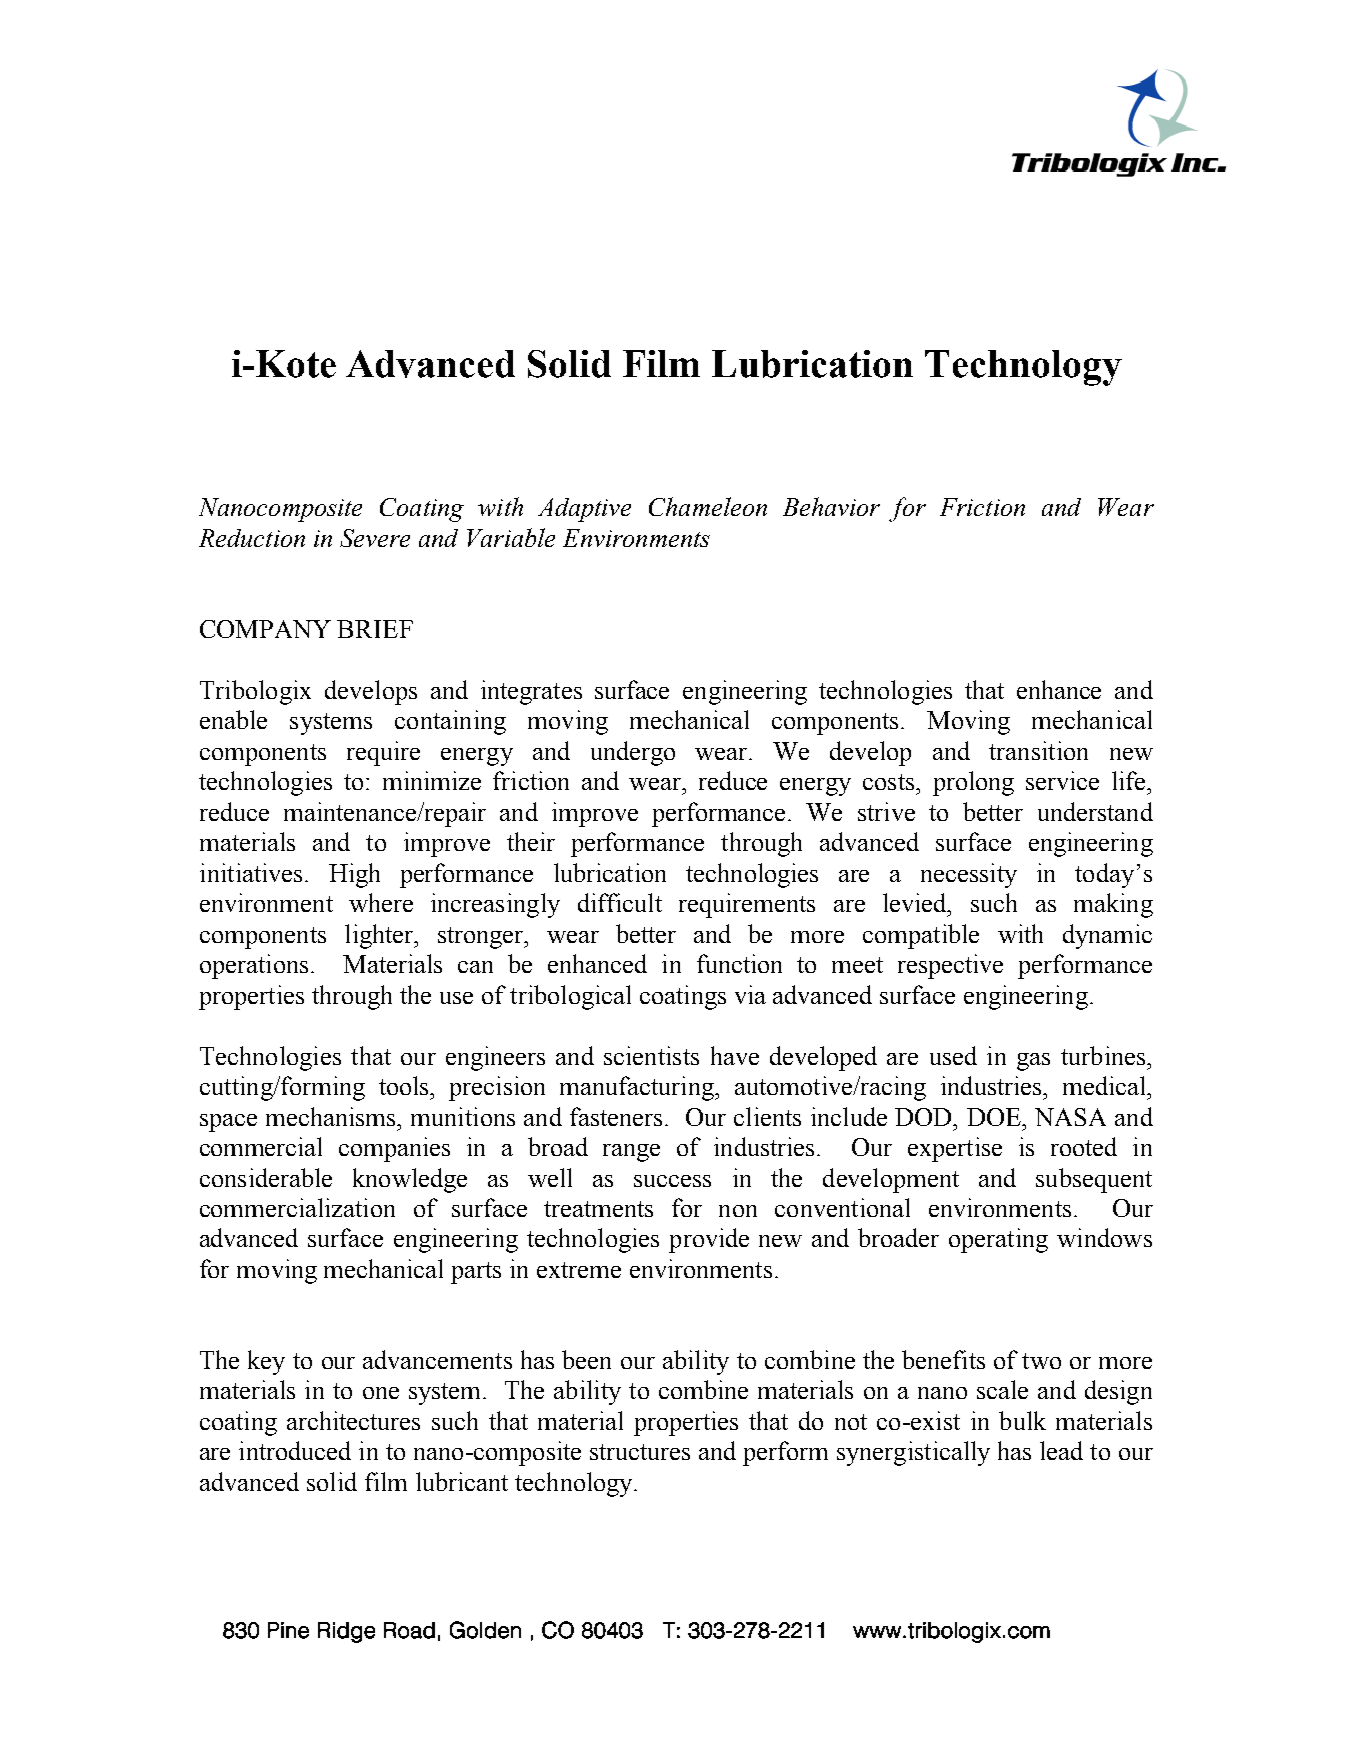  I want to click on Ridge, so click(346, 1632).
